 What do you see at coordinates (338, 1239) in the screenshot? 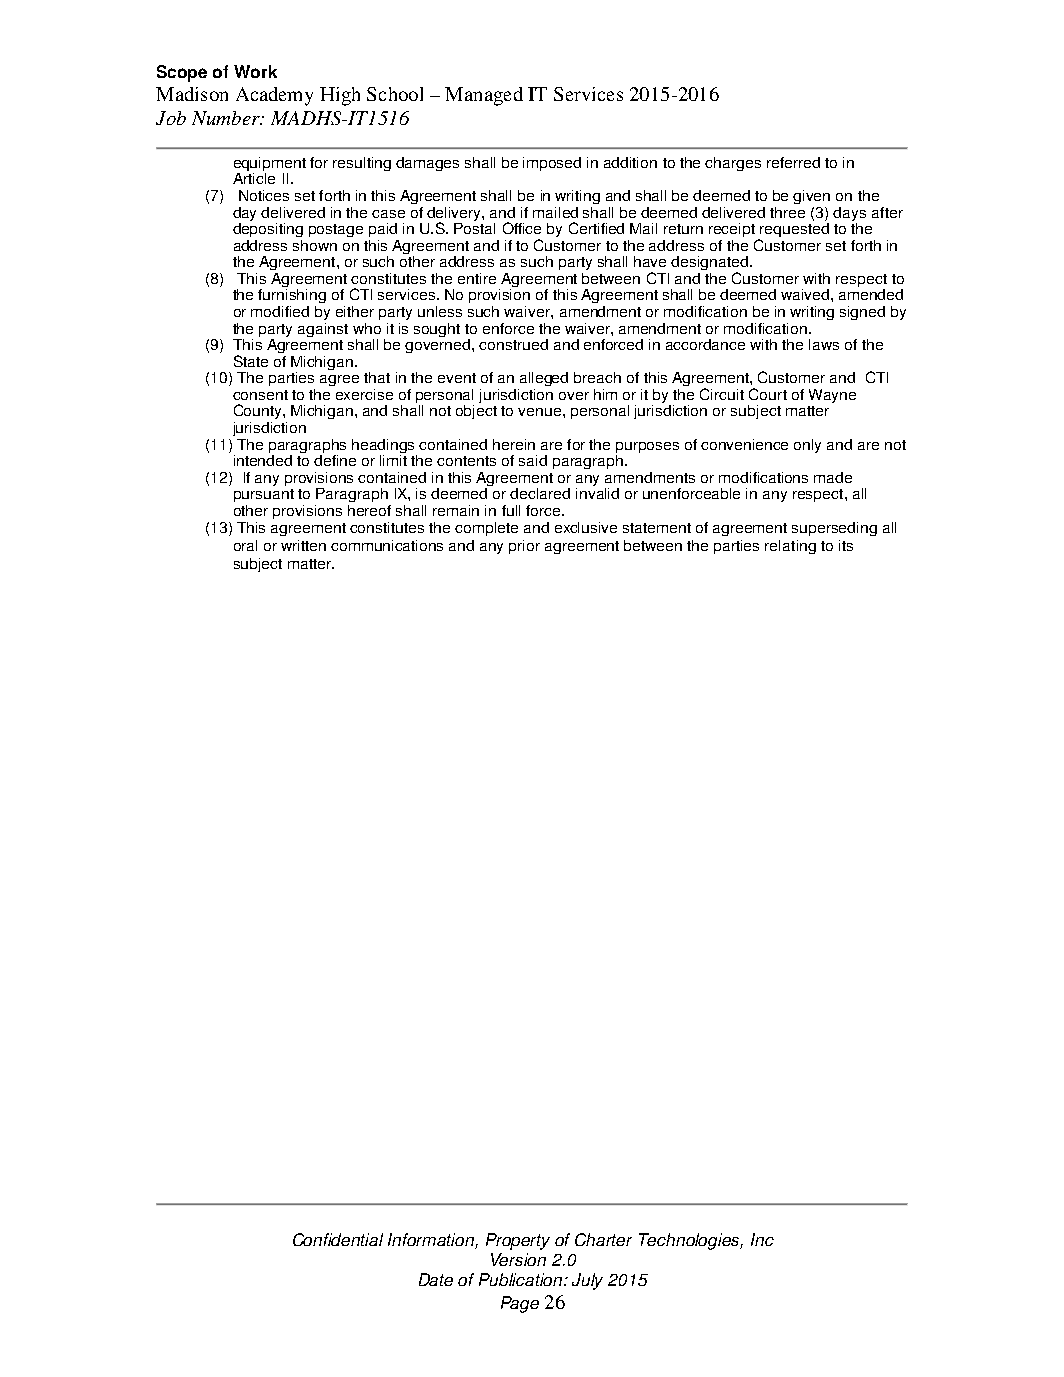
I see `Confidential` at bounding box center [338, 1239].
